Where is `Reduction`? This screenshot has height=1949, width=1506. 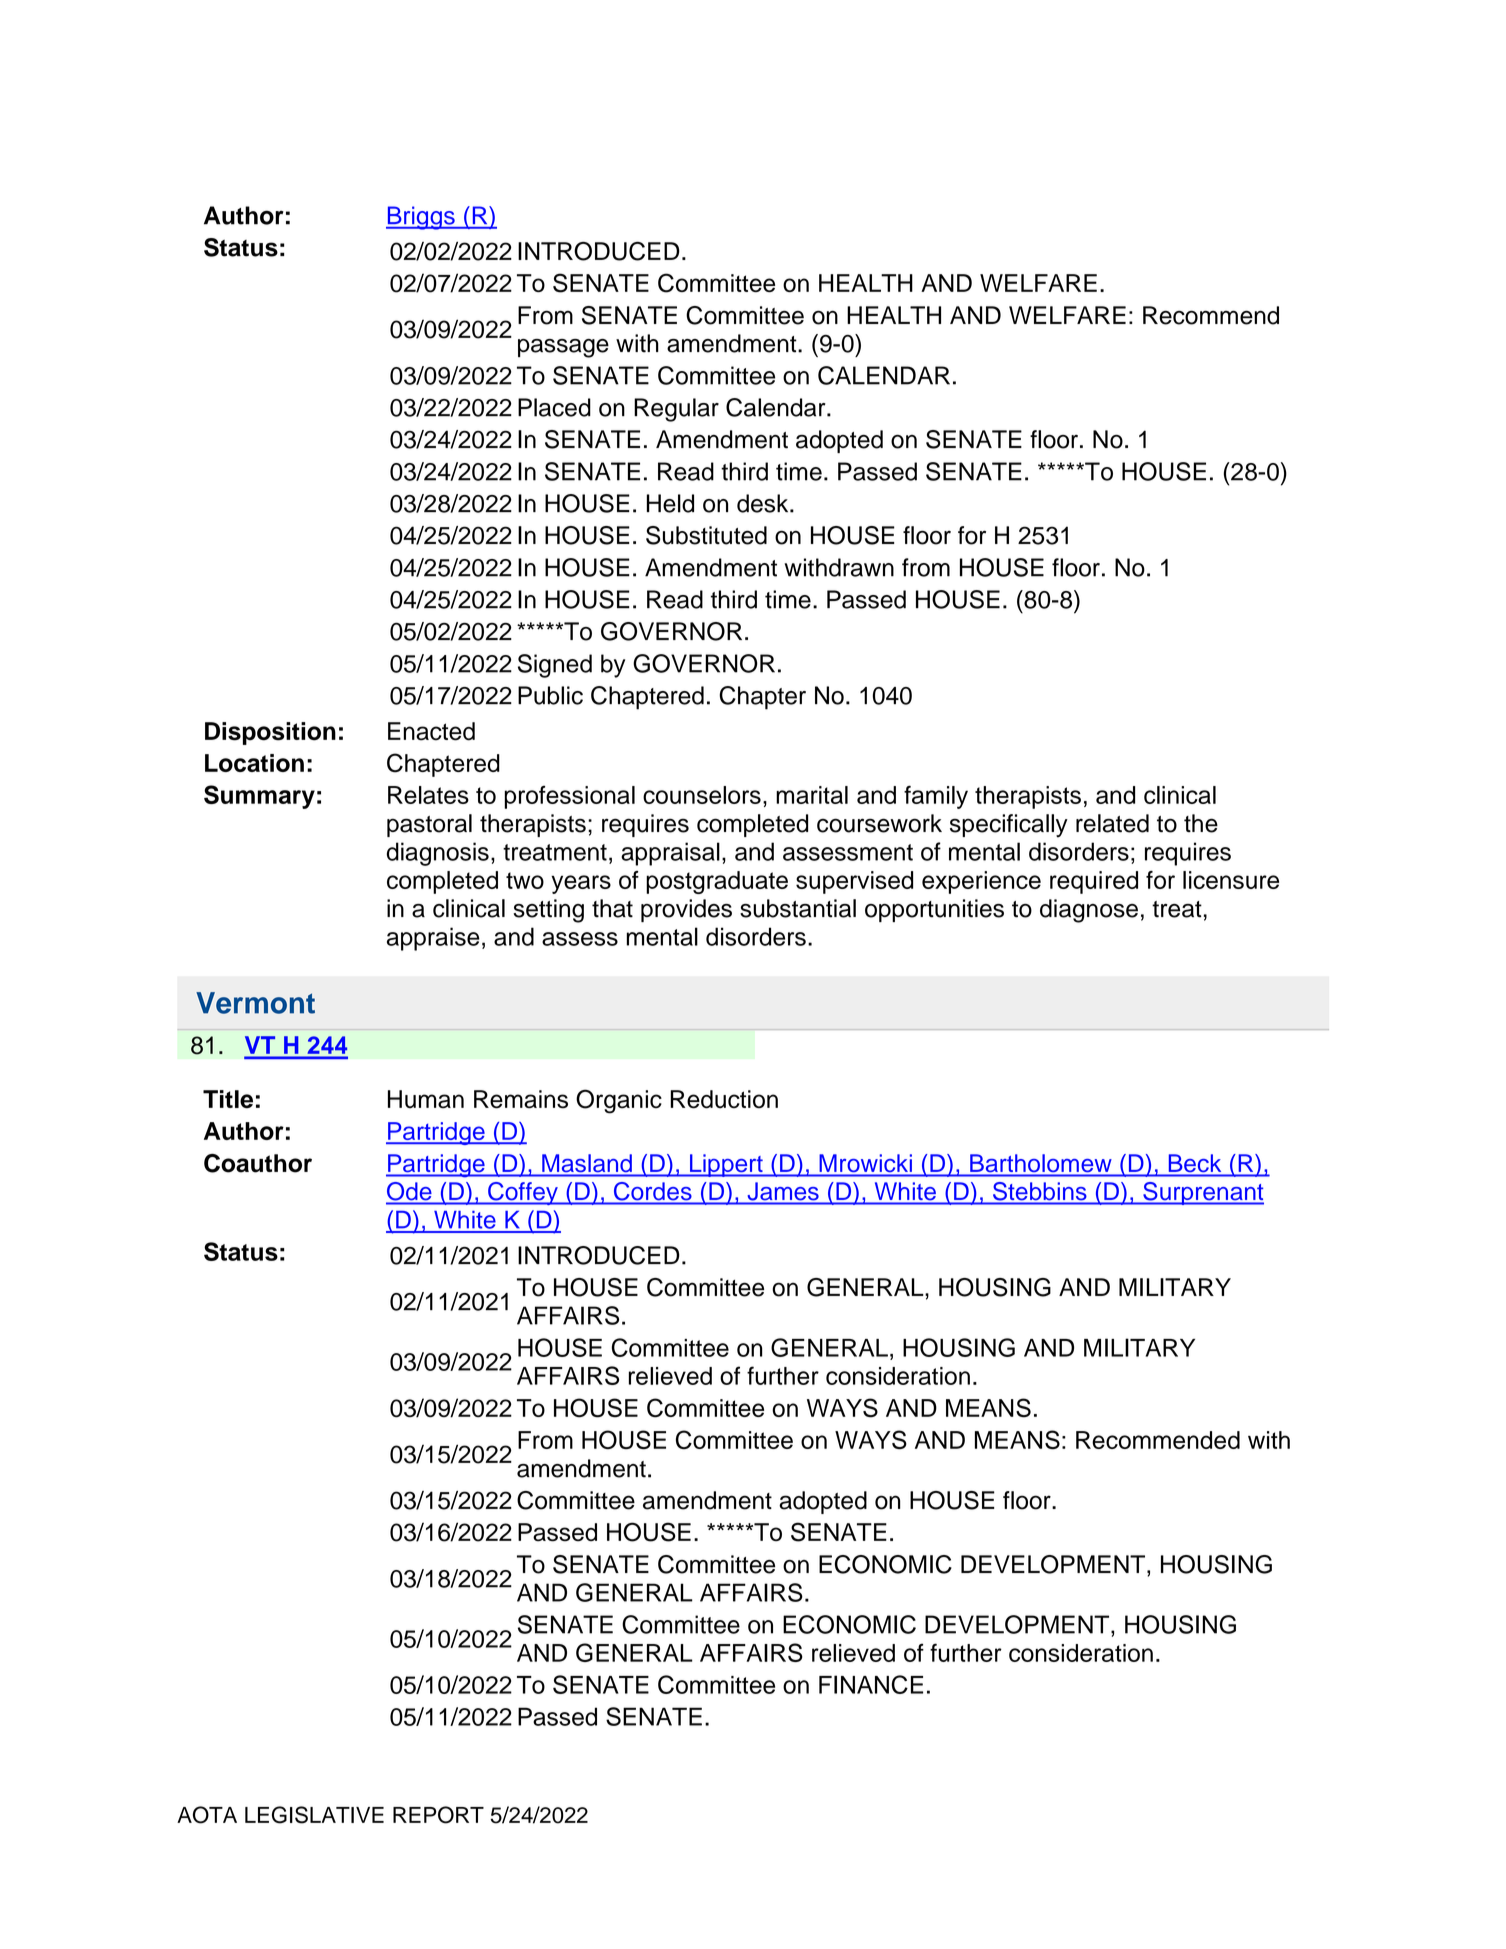 Reduction is located at coordinates (724, 1099).
